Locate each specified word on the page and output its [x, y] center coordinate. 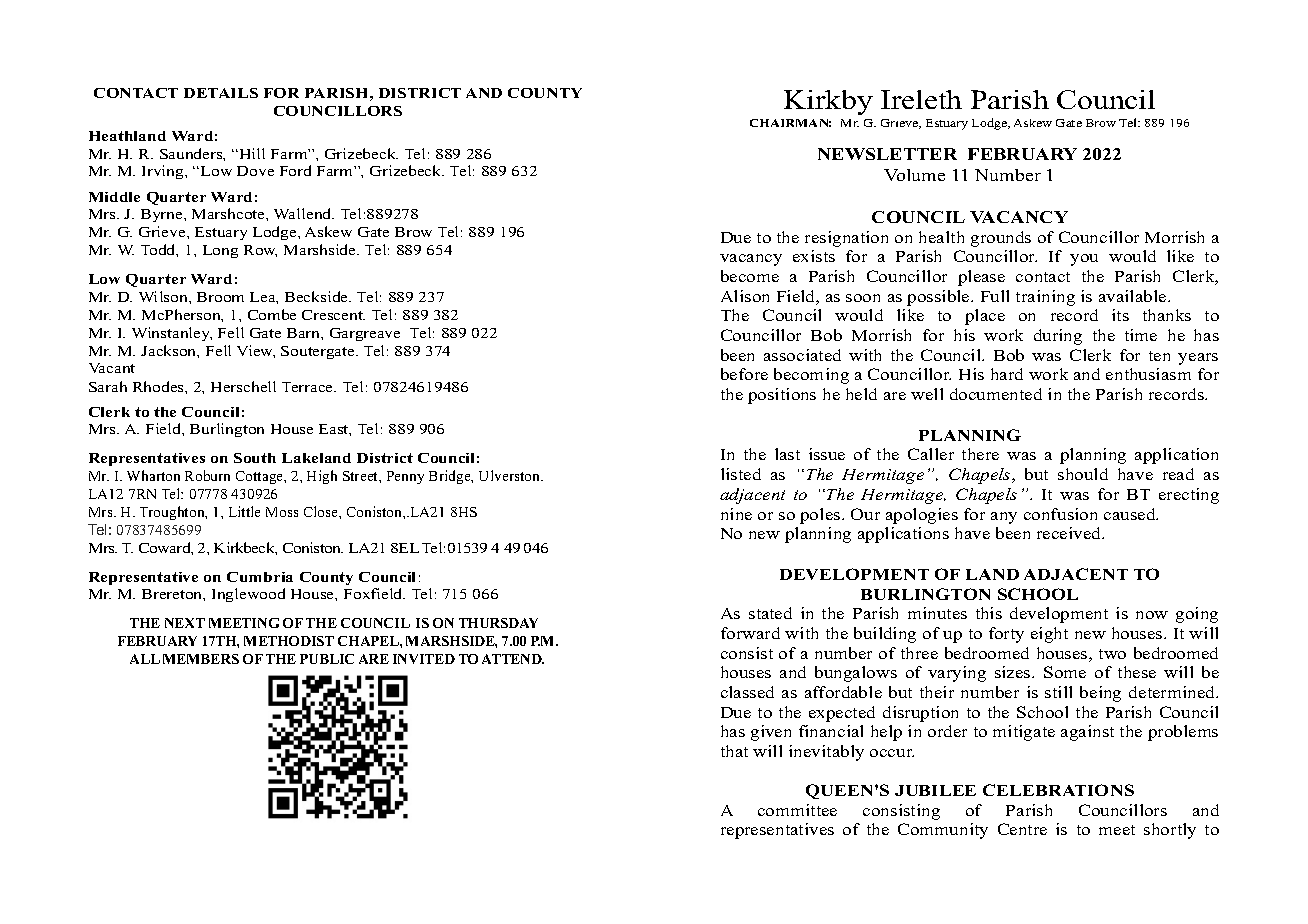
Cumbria [260, 577]
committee [797, 810]
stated [770, 613]
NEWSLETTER [887, 154]
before [744, 374]
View [256, 351]
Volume [914, 175]
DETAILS [221, 93]
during [1058, 337]
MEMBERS [201, 659]
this [989, 613]
